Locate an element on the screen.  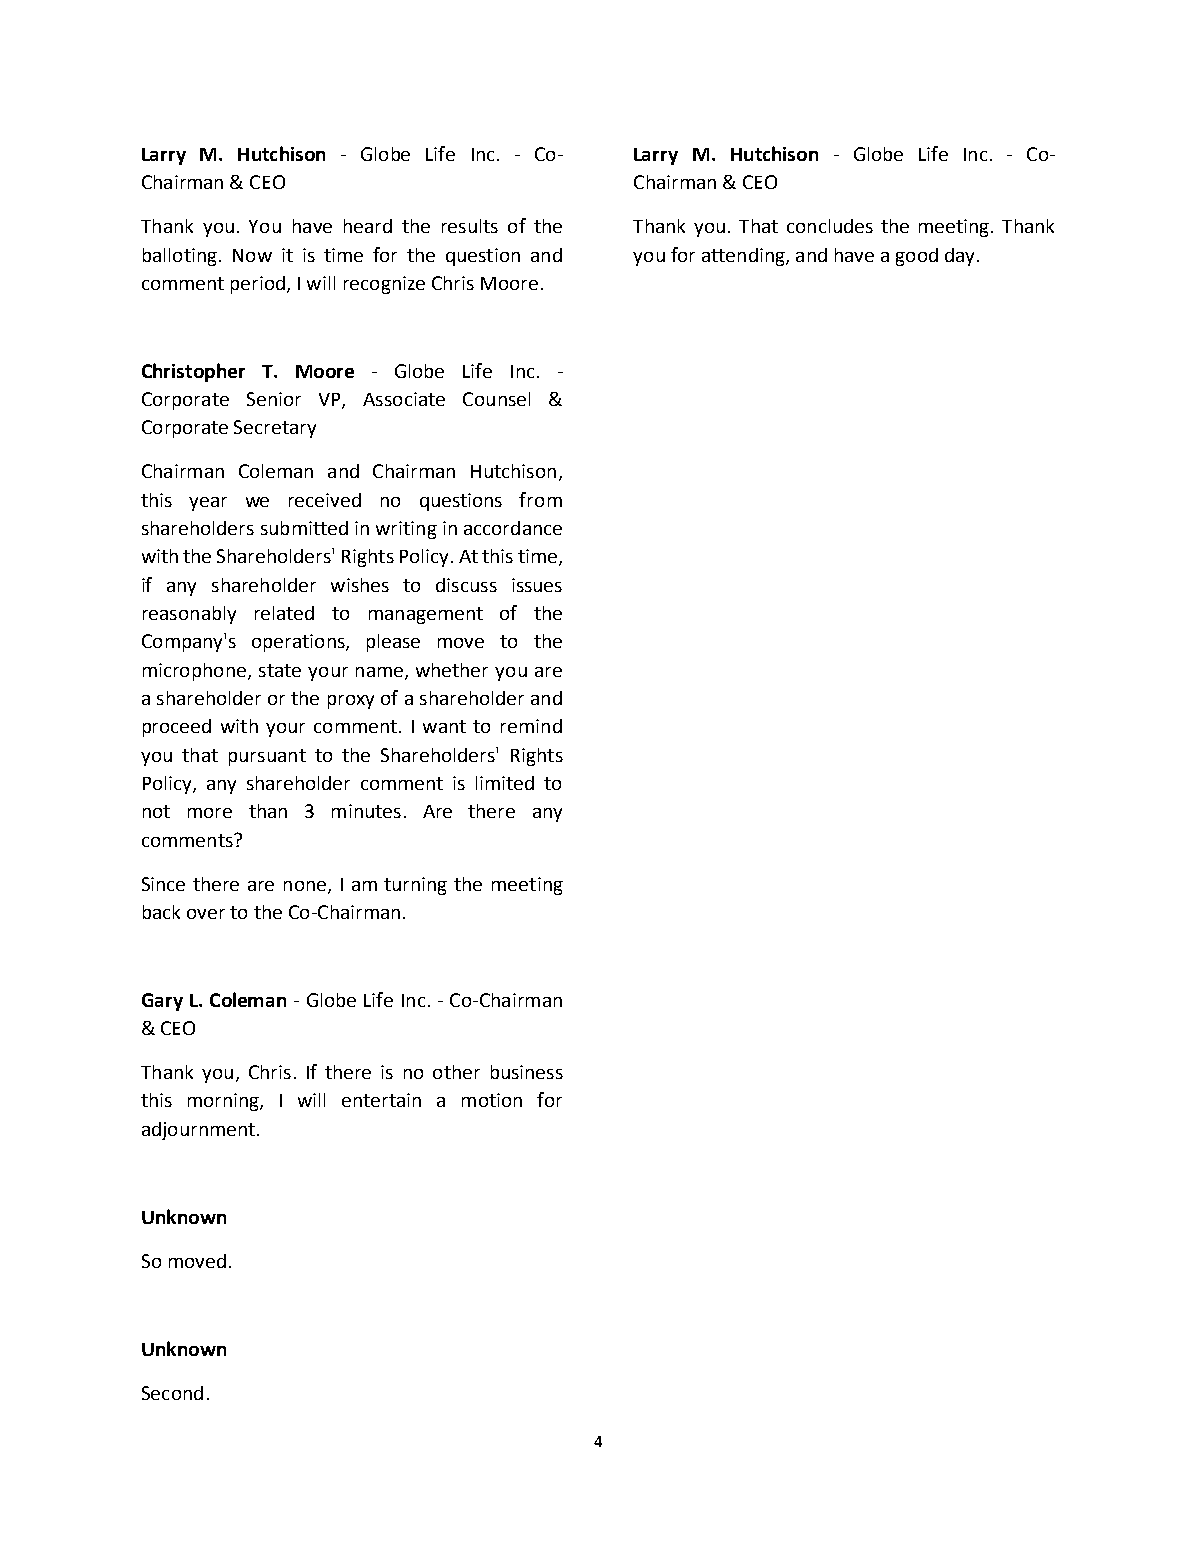
good is located at coordinates (917, 257).
